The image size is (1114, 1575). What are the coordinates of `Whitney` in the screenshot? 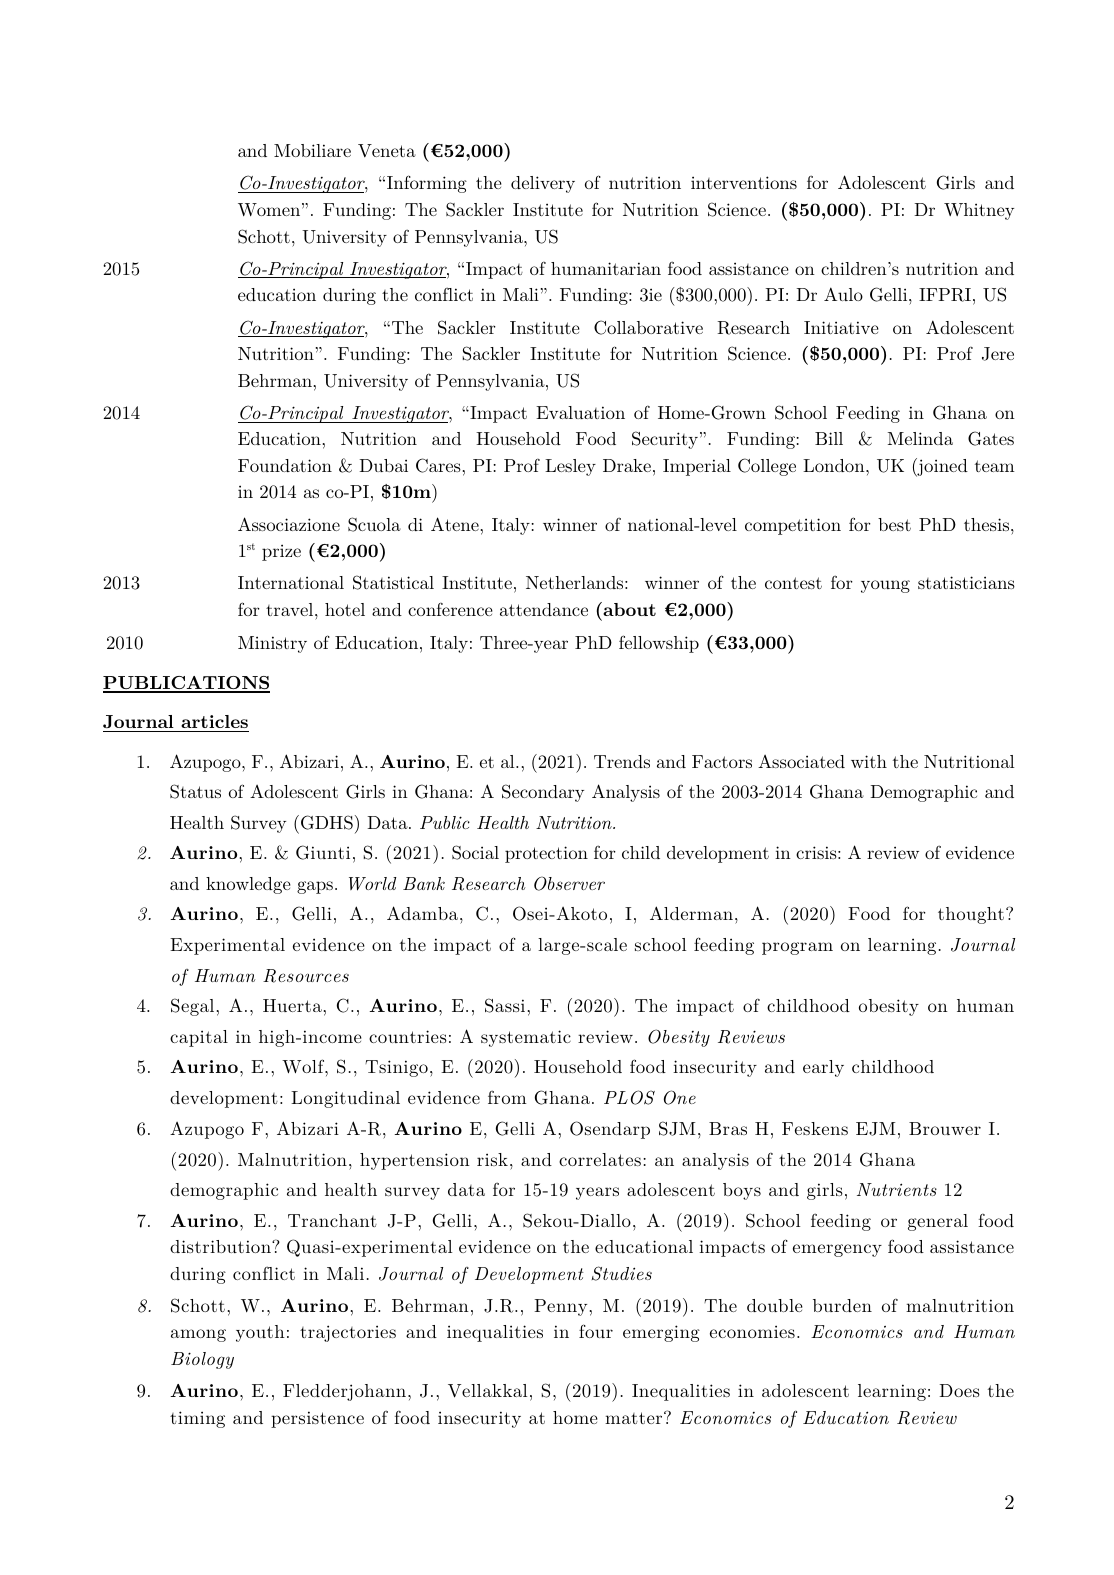 It's located at (979, 211).
